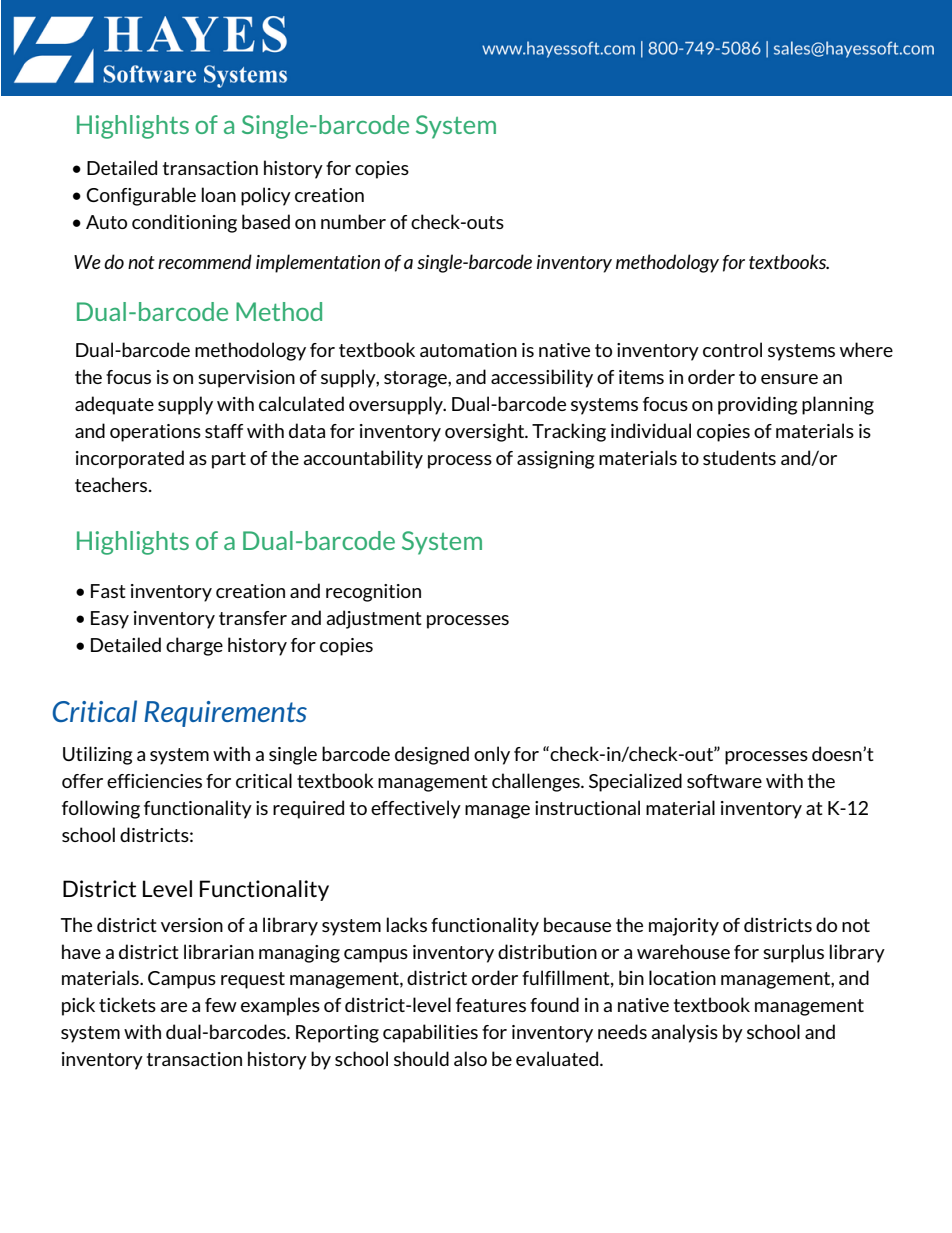 This page has height=1233, width=952. What do you see at coordinates (732, 349) in the page?
I see `control` at bounding box center [732, 349].
